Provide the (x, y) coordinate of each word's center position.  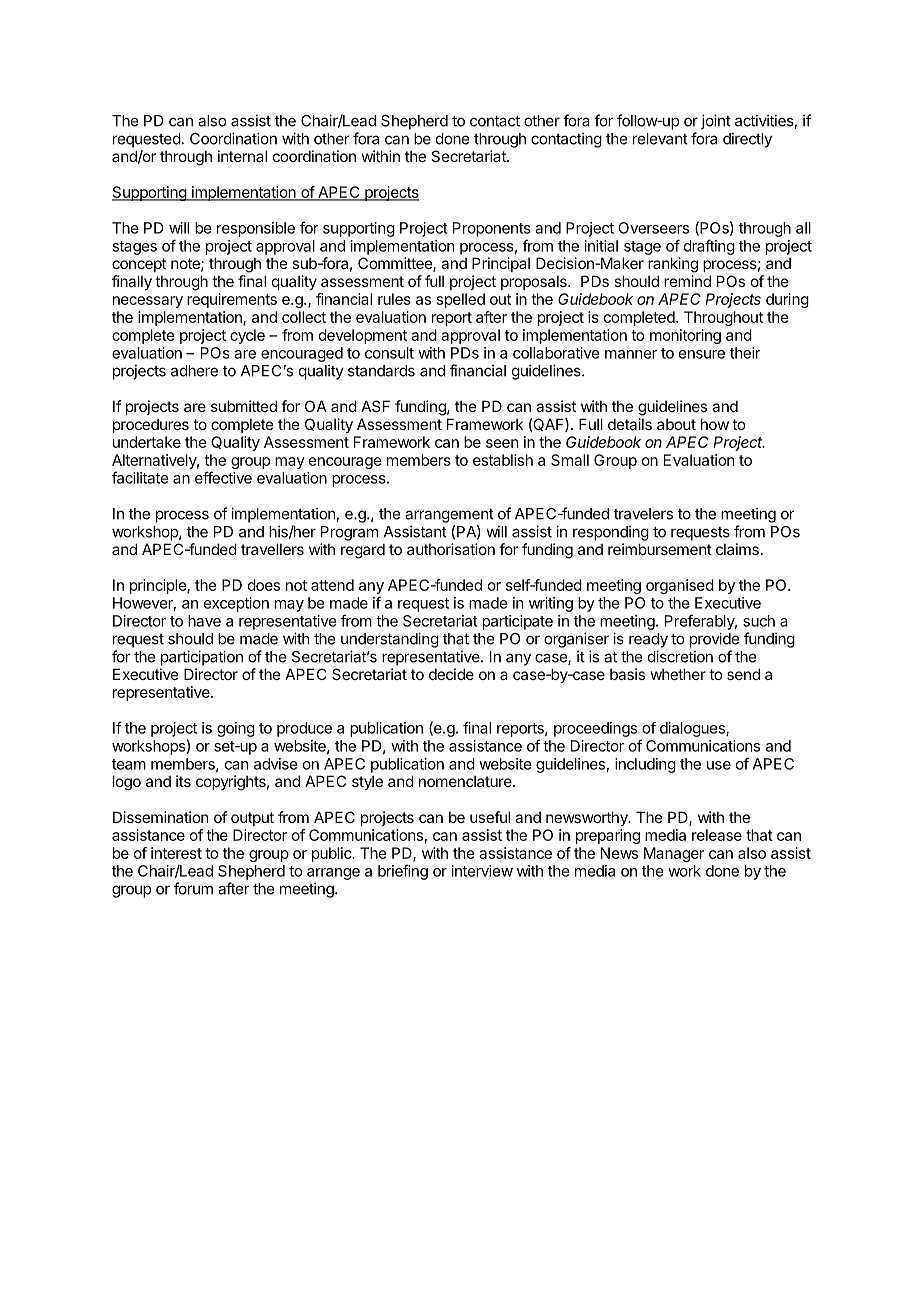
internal (242, 156)
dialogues (693, 729)
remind (687, 281)
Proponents (492, 229)
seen (502, 443)
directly (747, 140)
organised (680, 586)
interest (176, 853)
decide (451, 674)
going (236, 729)
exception (236, 604)
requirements (232, 300)
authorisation (451, 549)
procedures (151, 426)
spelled (461, 300)
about (676, 424)
